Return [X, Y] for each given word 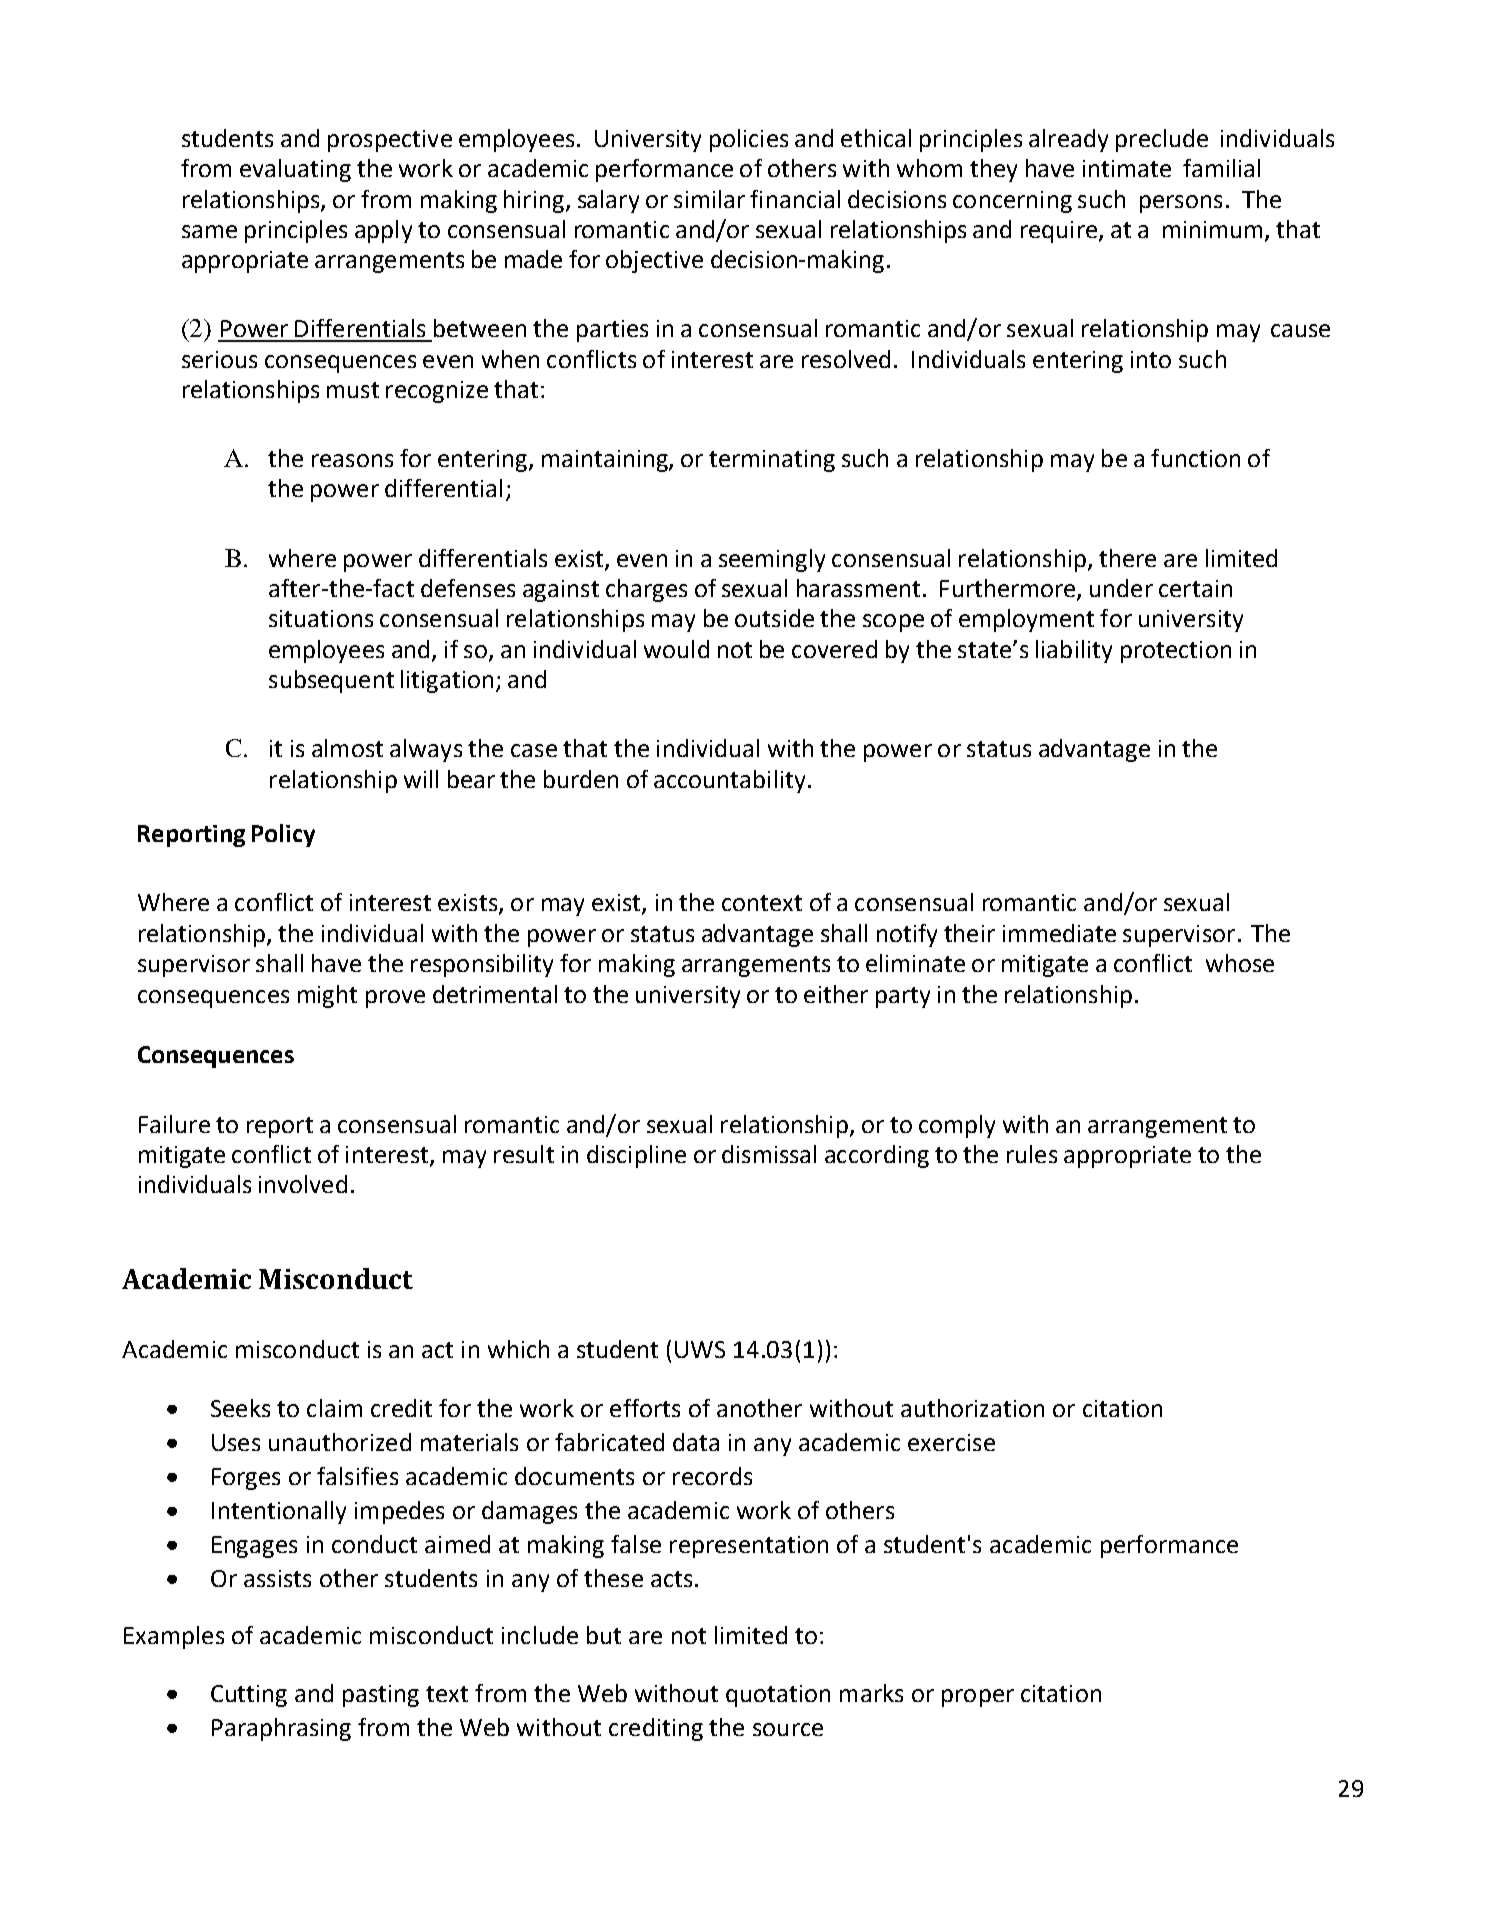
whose [1240, 963]
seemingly [772, 560]
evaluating [295, 170]
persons [1181, 204]
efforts [645, 1408]
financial [795, 199]
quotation [778, 1696]
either [836, 994]
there [1127, 558]
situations [321, 618]
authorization [972, 1408]
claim [334, 1408]
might [327, 996]
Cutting [249, 1696]
